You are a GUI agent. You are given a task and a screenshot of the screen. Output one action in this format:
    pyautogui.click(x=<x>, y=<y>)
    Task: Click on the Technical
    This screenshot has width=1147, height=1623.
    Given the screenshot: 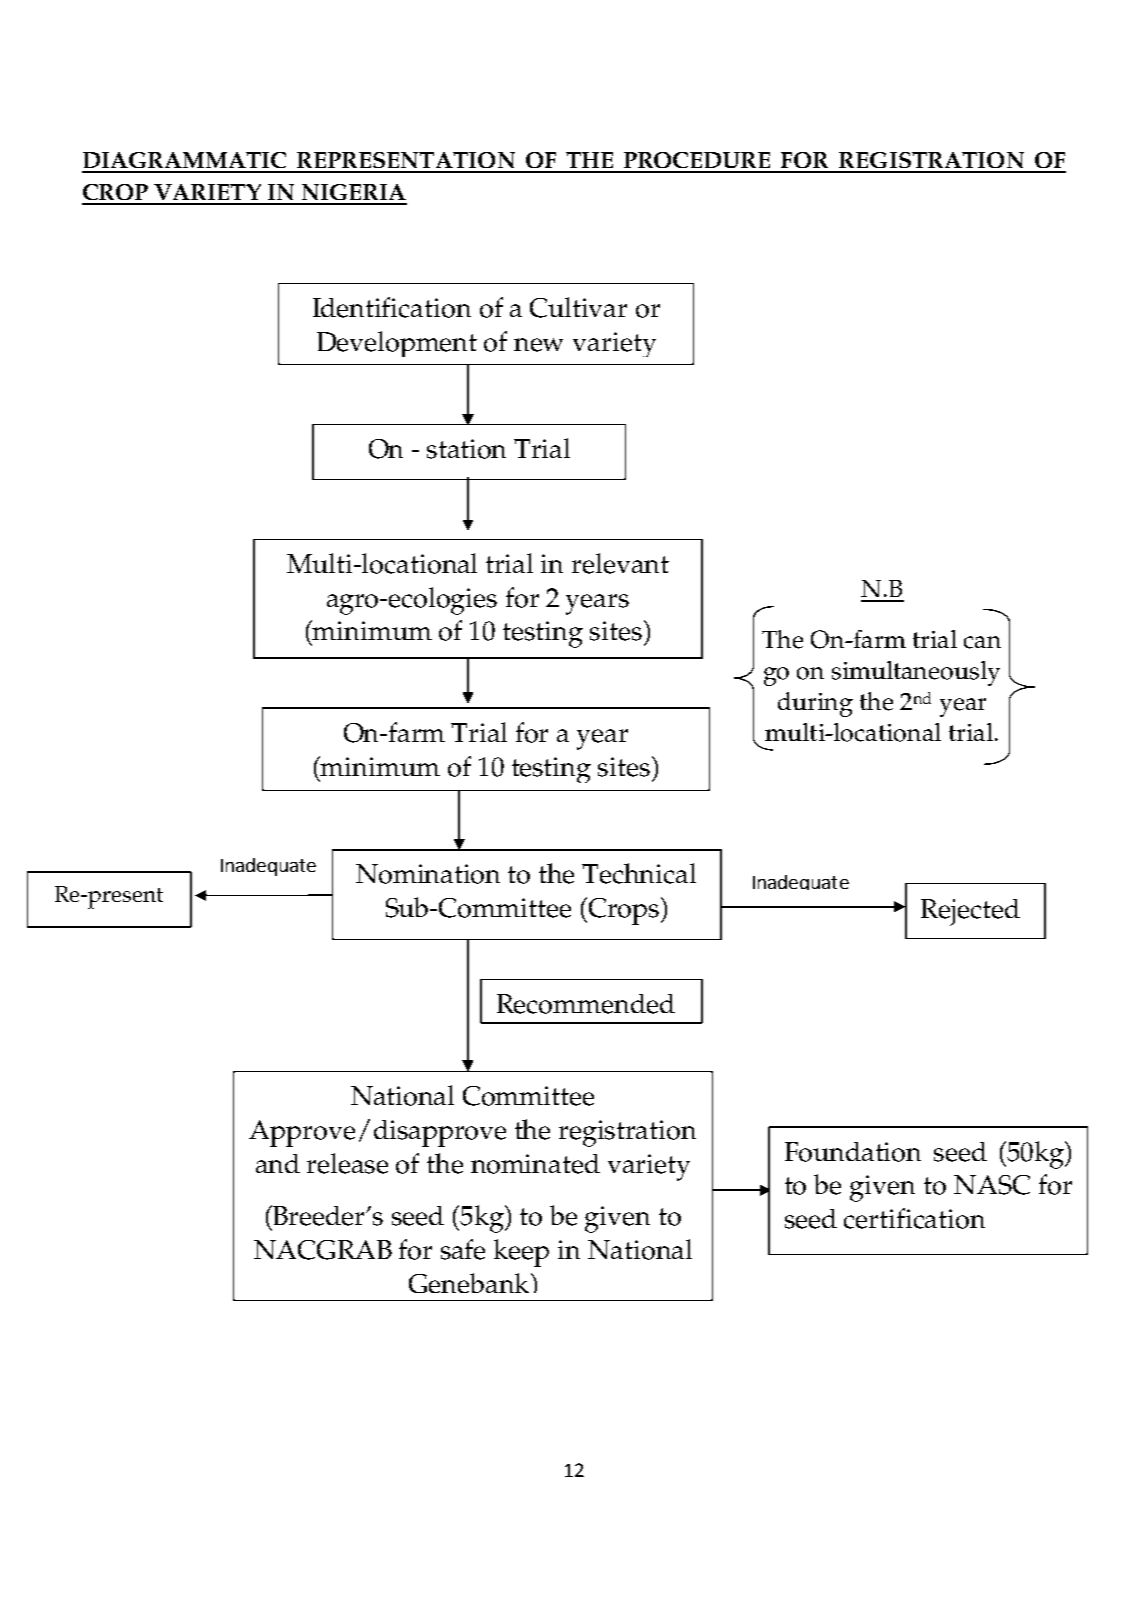 What is the action you would take?
    pyautogui.click(x=639, y=873)
